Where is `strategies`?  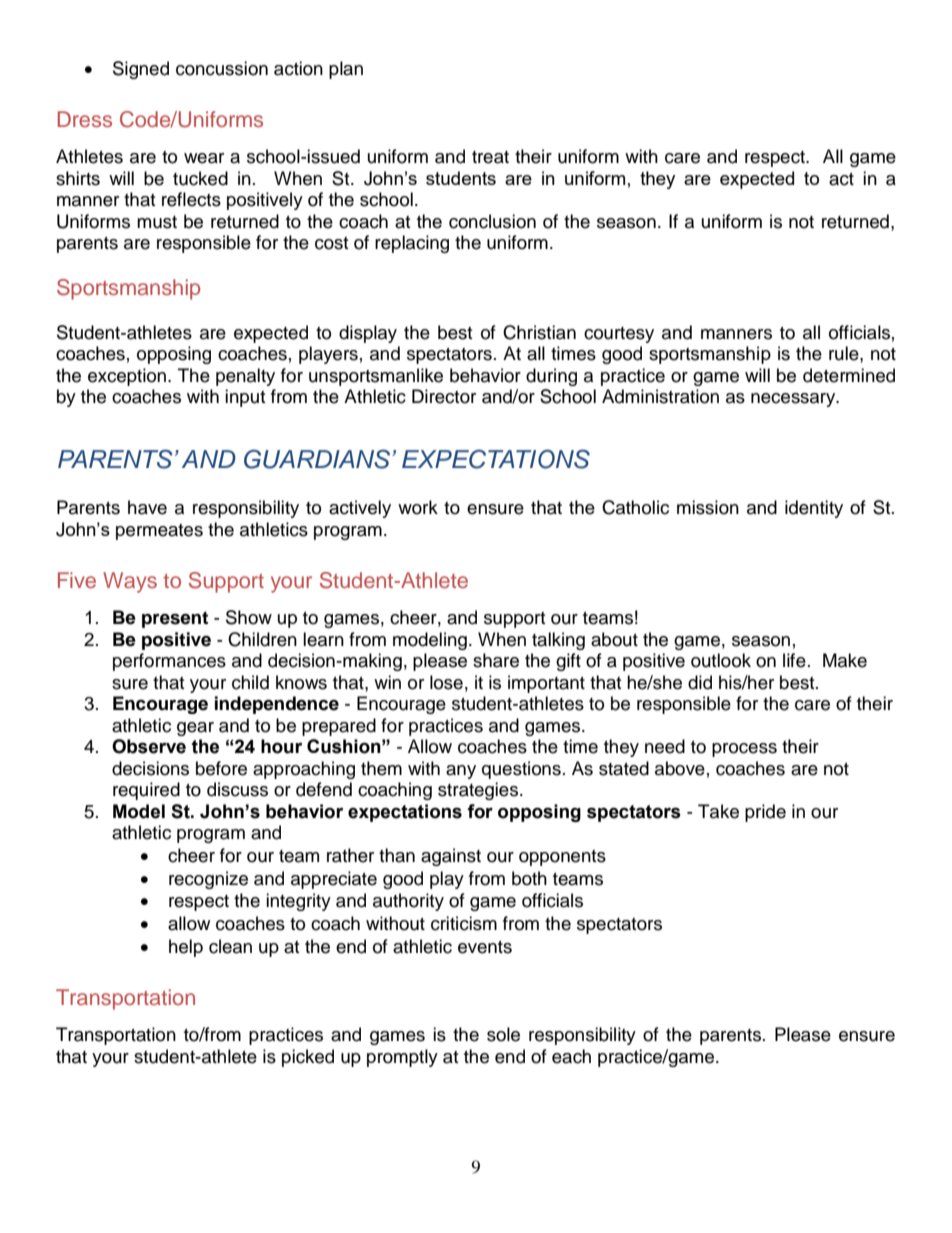
strategies is located at coordinates (478, 791).
